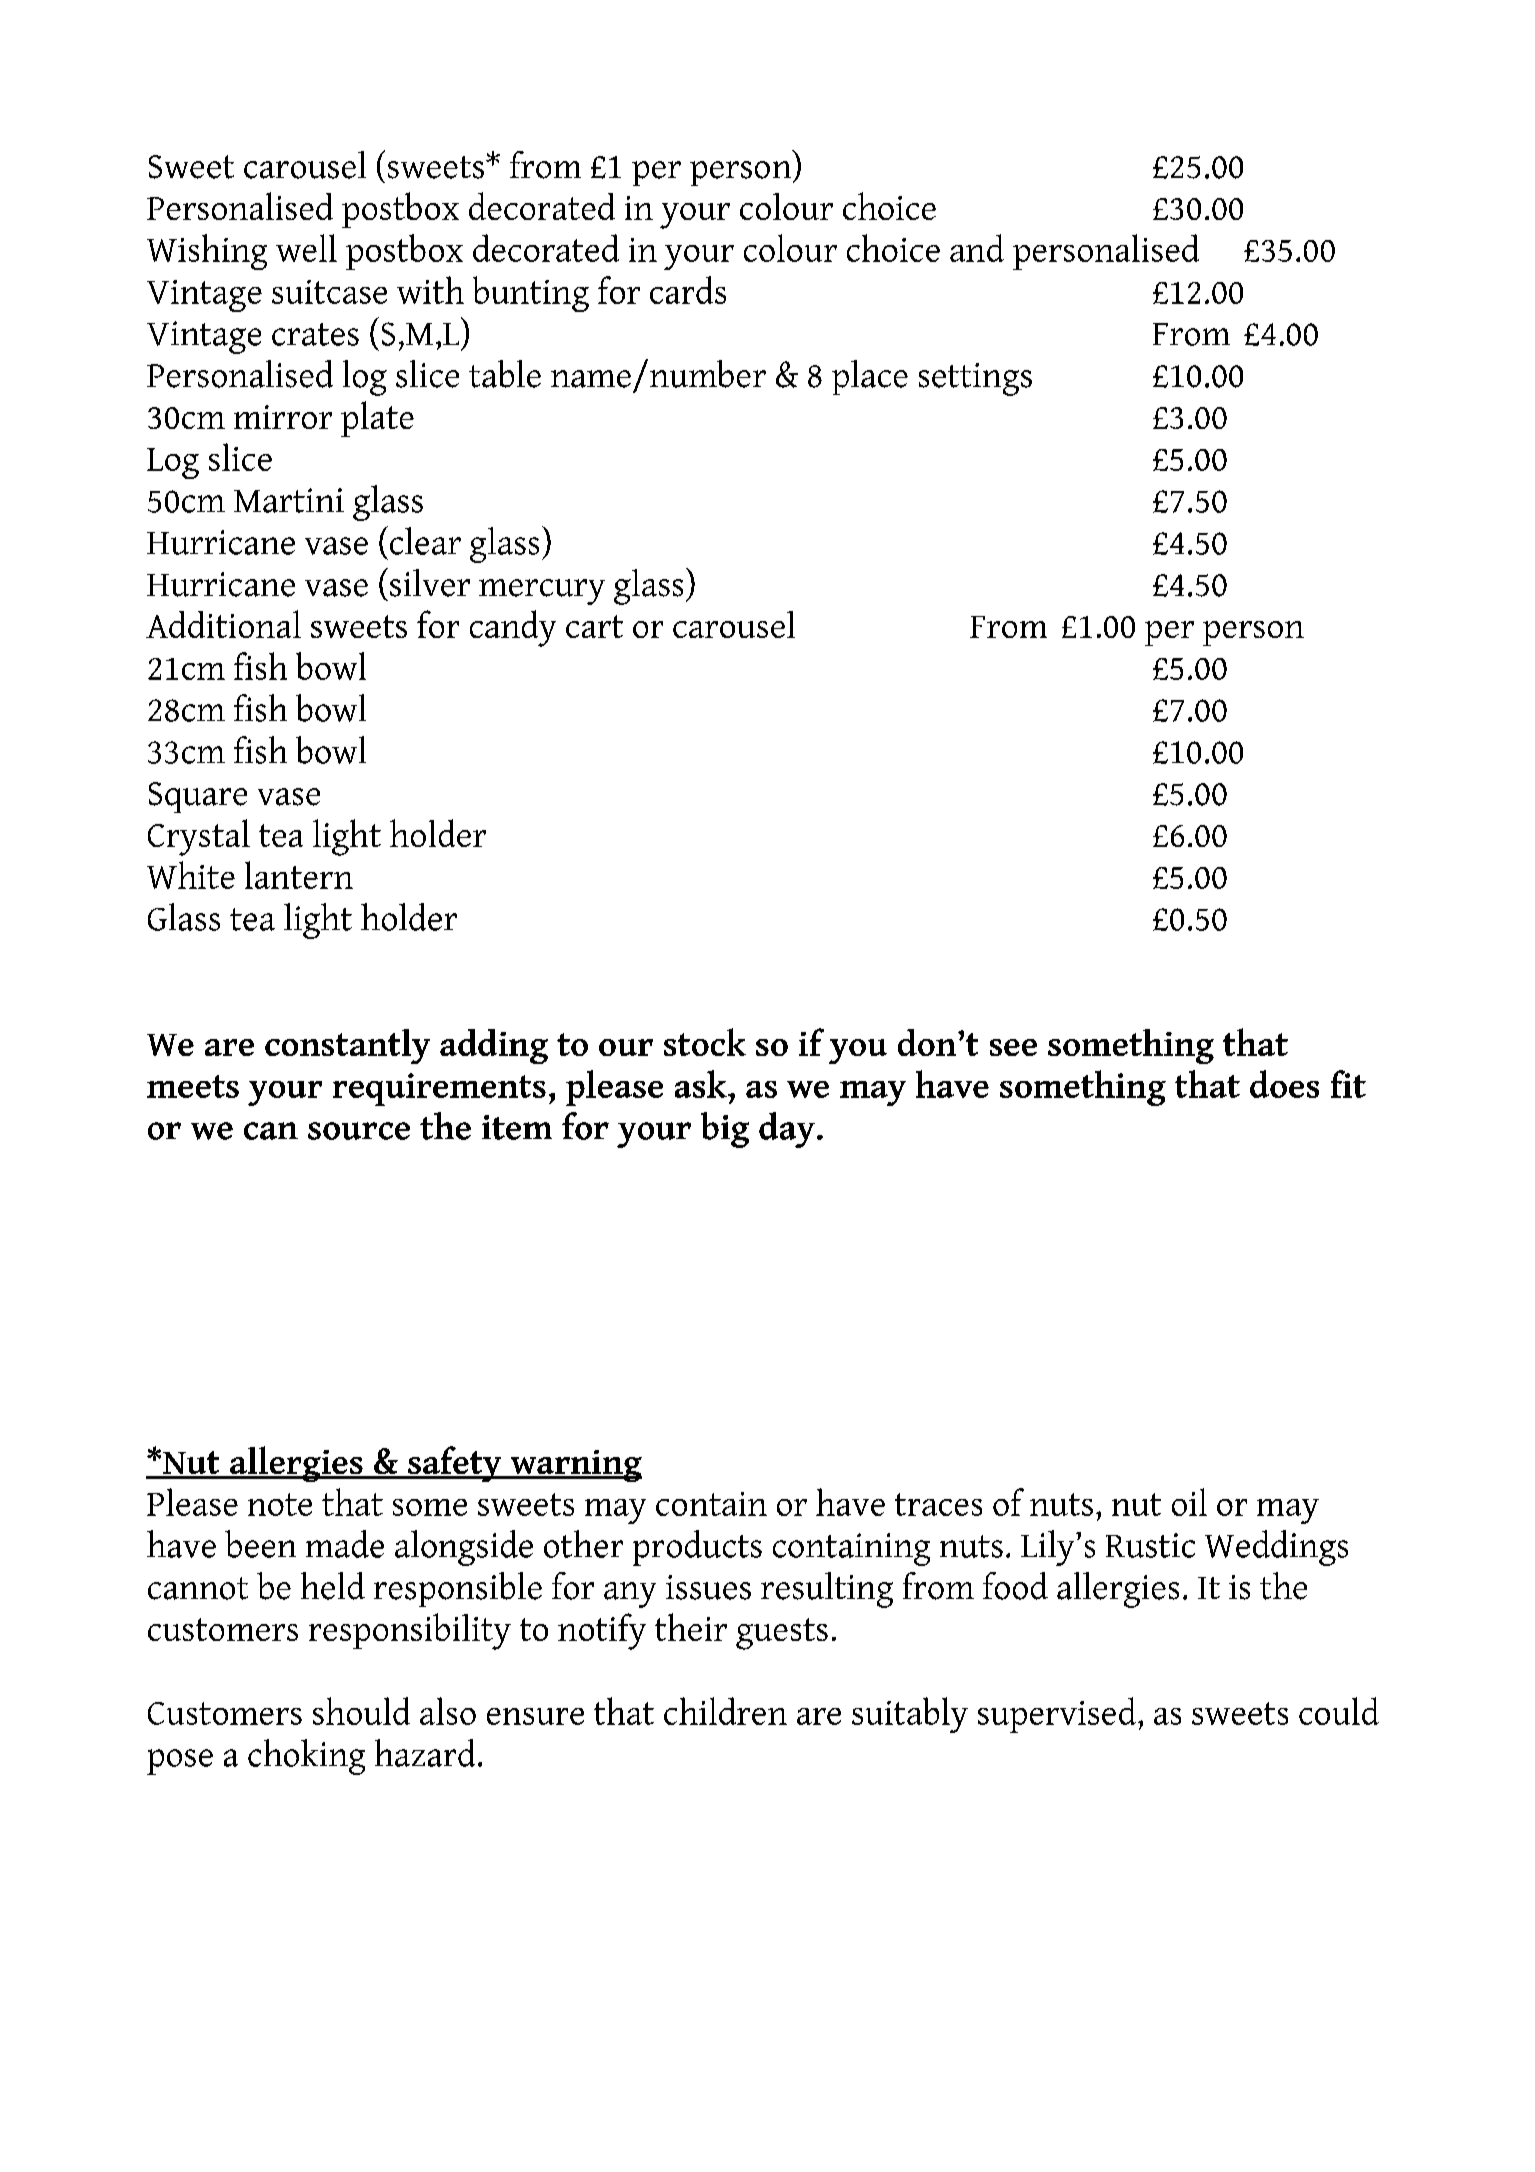  What do you see at coordinates (594, 626) in the image?
I see `cart` at bounding box center [594, 626].
